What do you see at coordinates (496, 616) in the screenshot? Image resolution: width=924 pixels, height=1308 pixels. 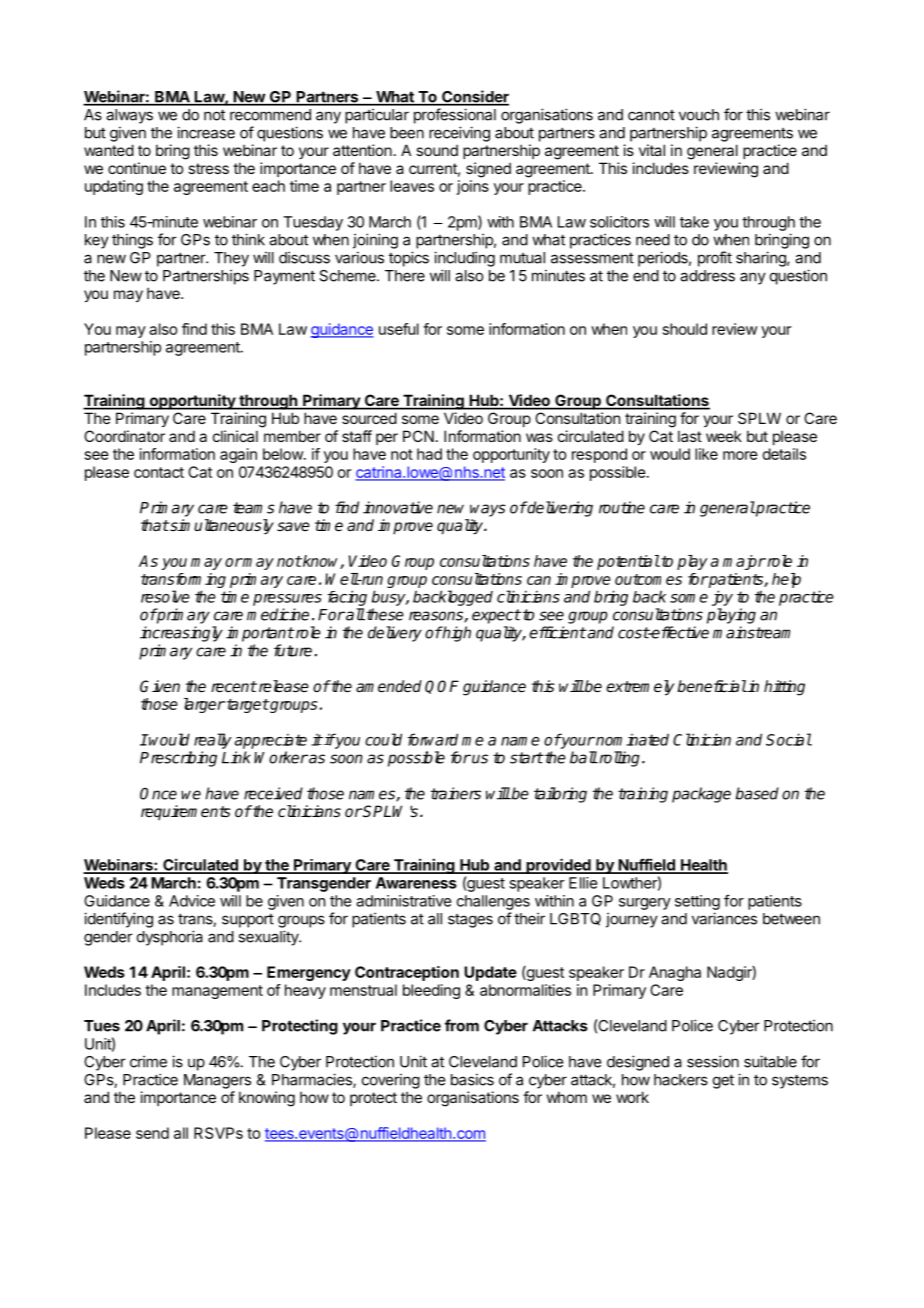 I see `expect` at bounding box center [496, 616].
